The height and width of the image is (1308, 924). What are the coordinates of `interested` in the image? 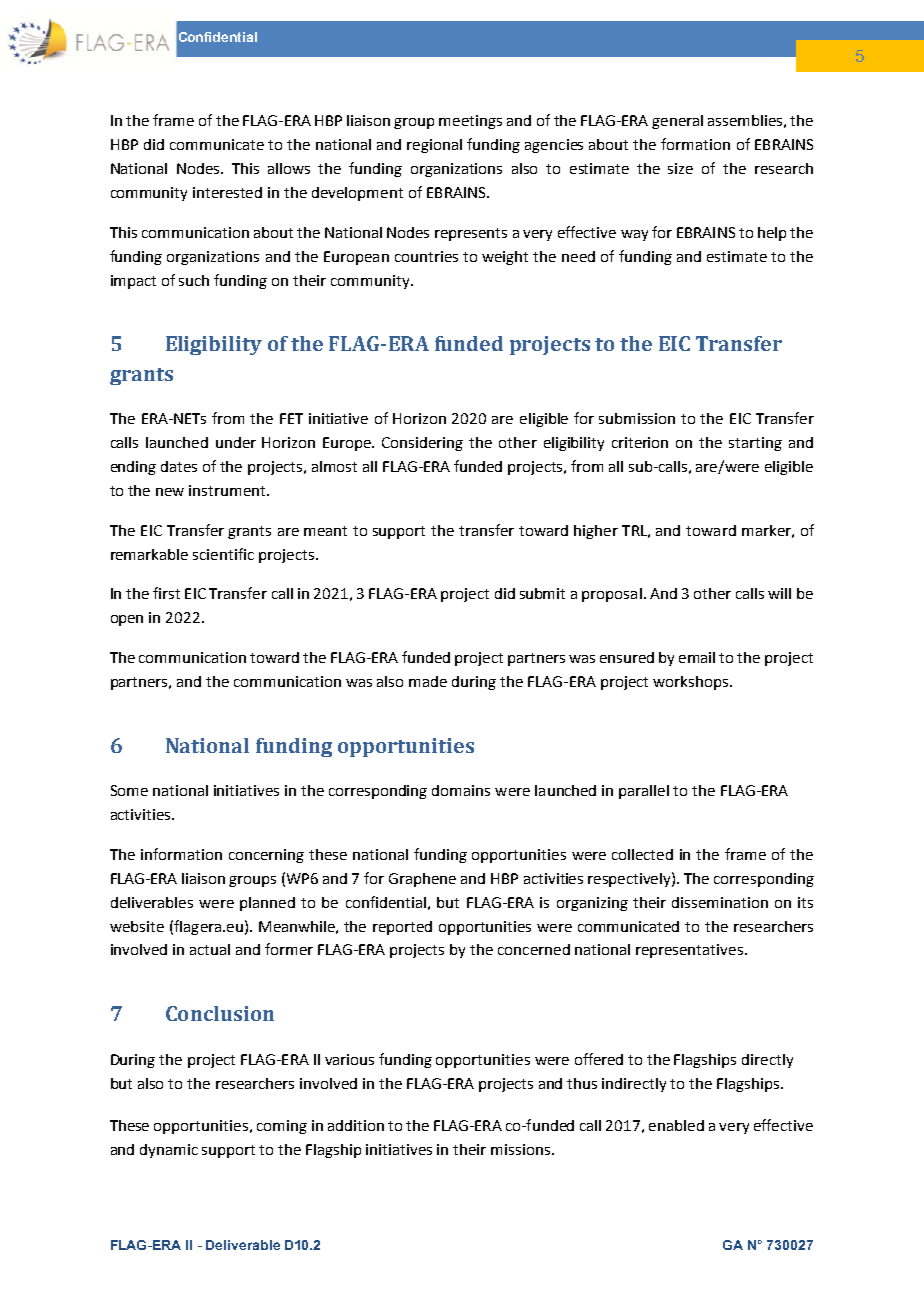 It's located at (227, 192).
